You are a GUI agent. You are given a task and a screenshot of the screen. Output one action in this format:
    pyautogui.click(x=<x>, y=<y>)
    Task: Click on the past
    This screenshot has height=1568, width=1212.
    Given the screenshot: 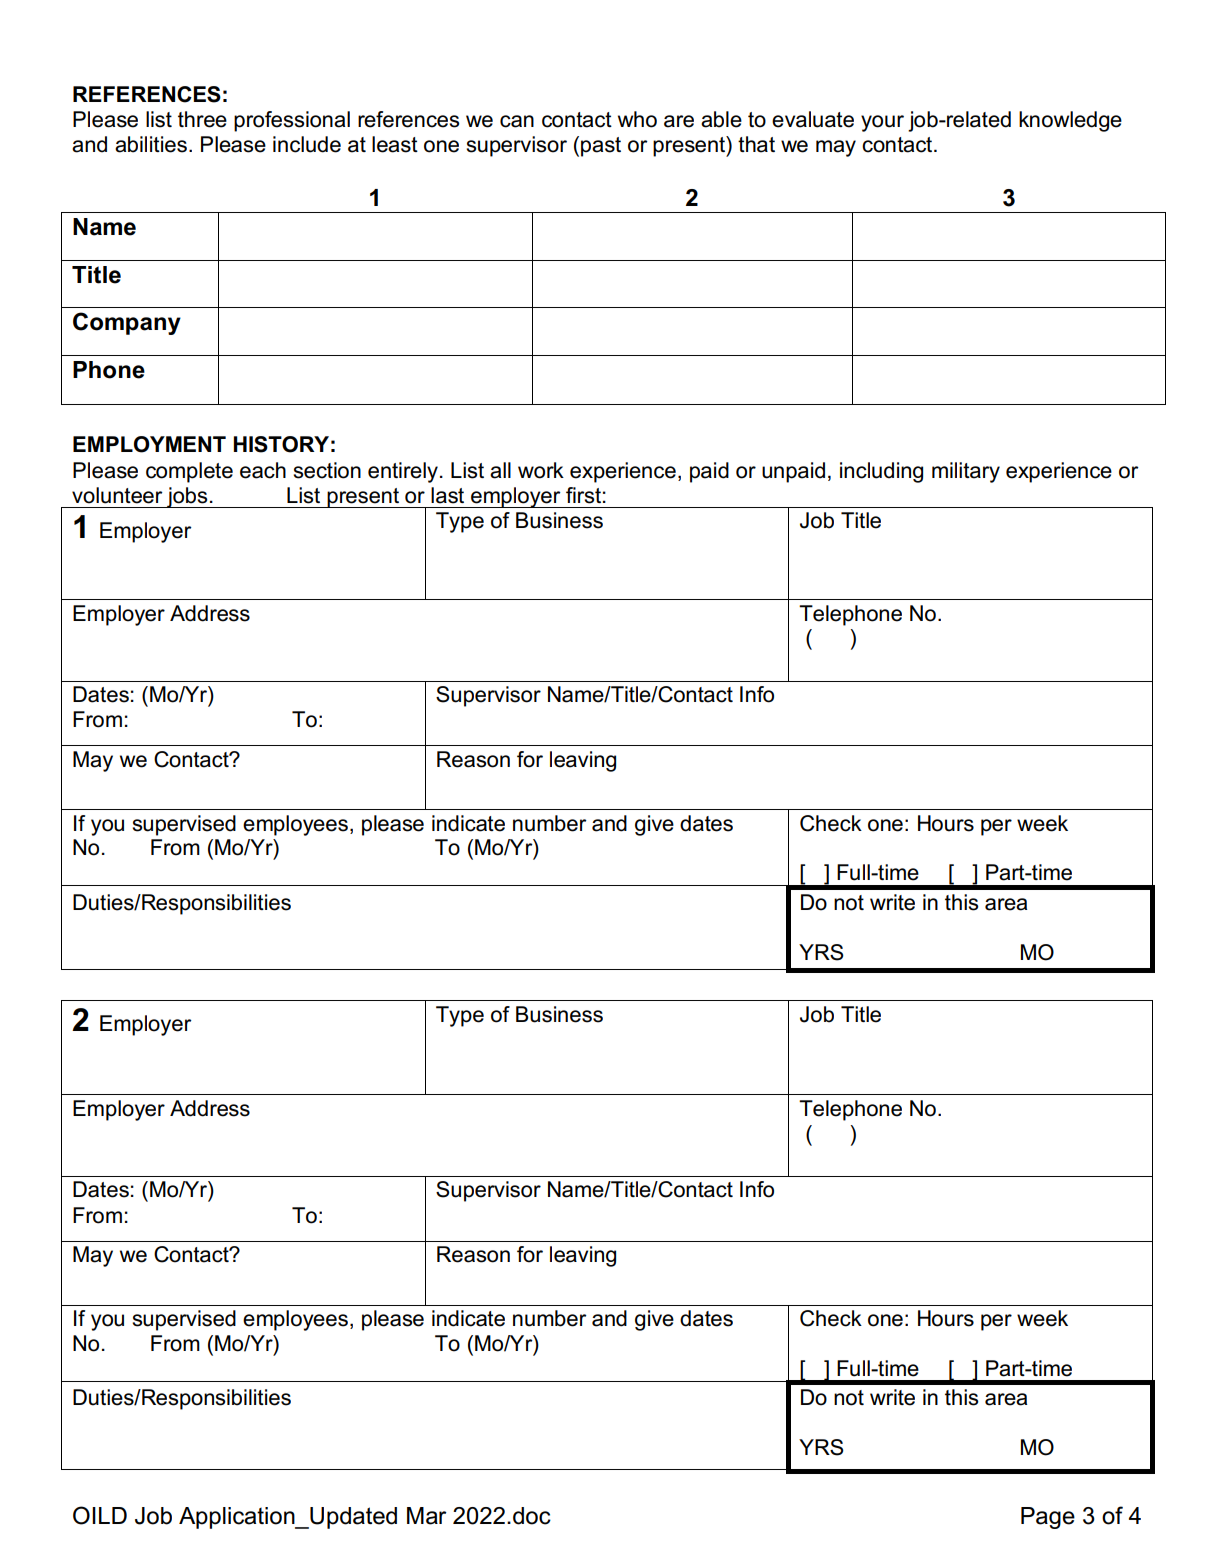 What is the action you would take?
    pyautogui.click(x=601, y=147)
